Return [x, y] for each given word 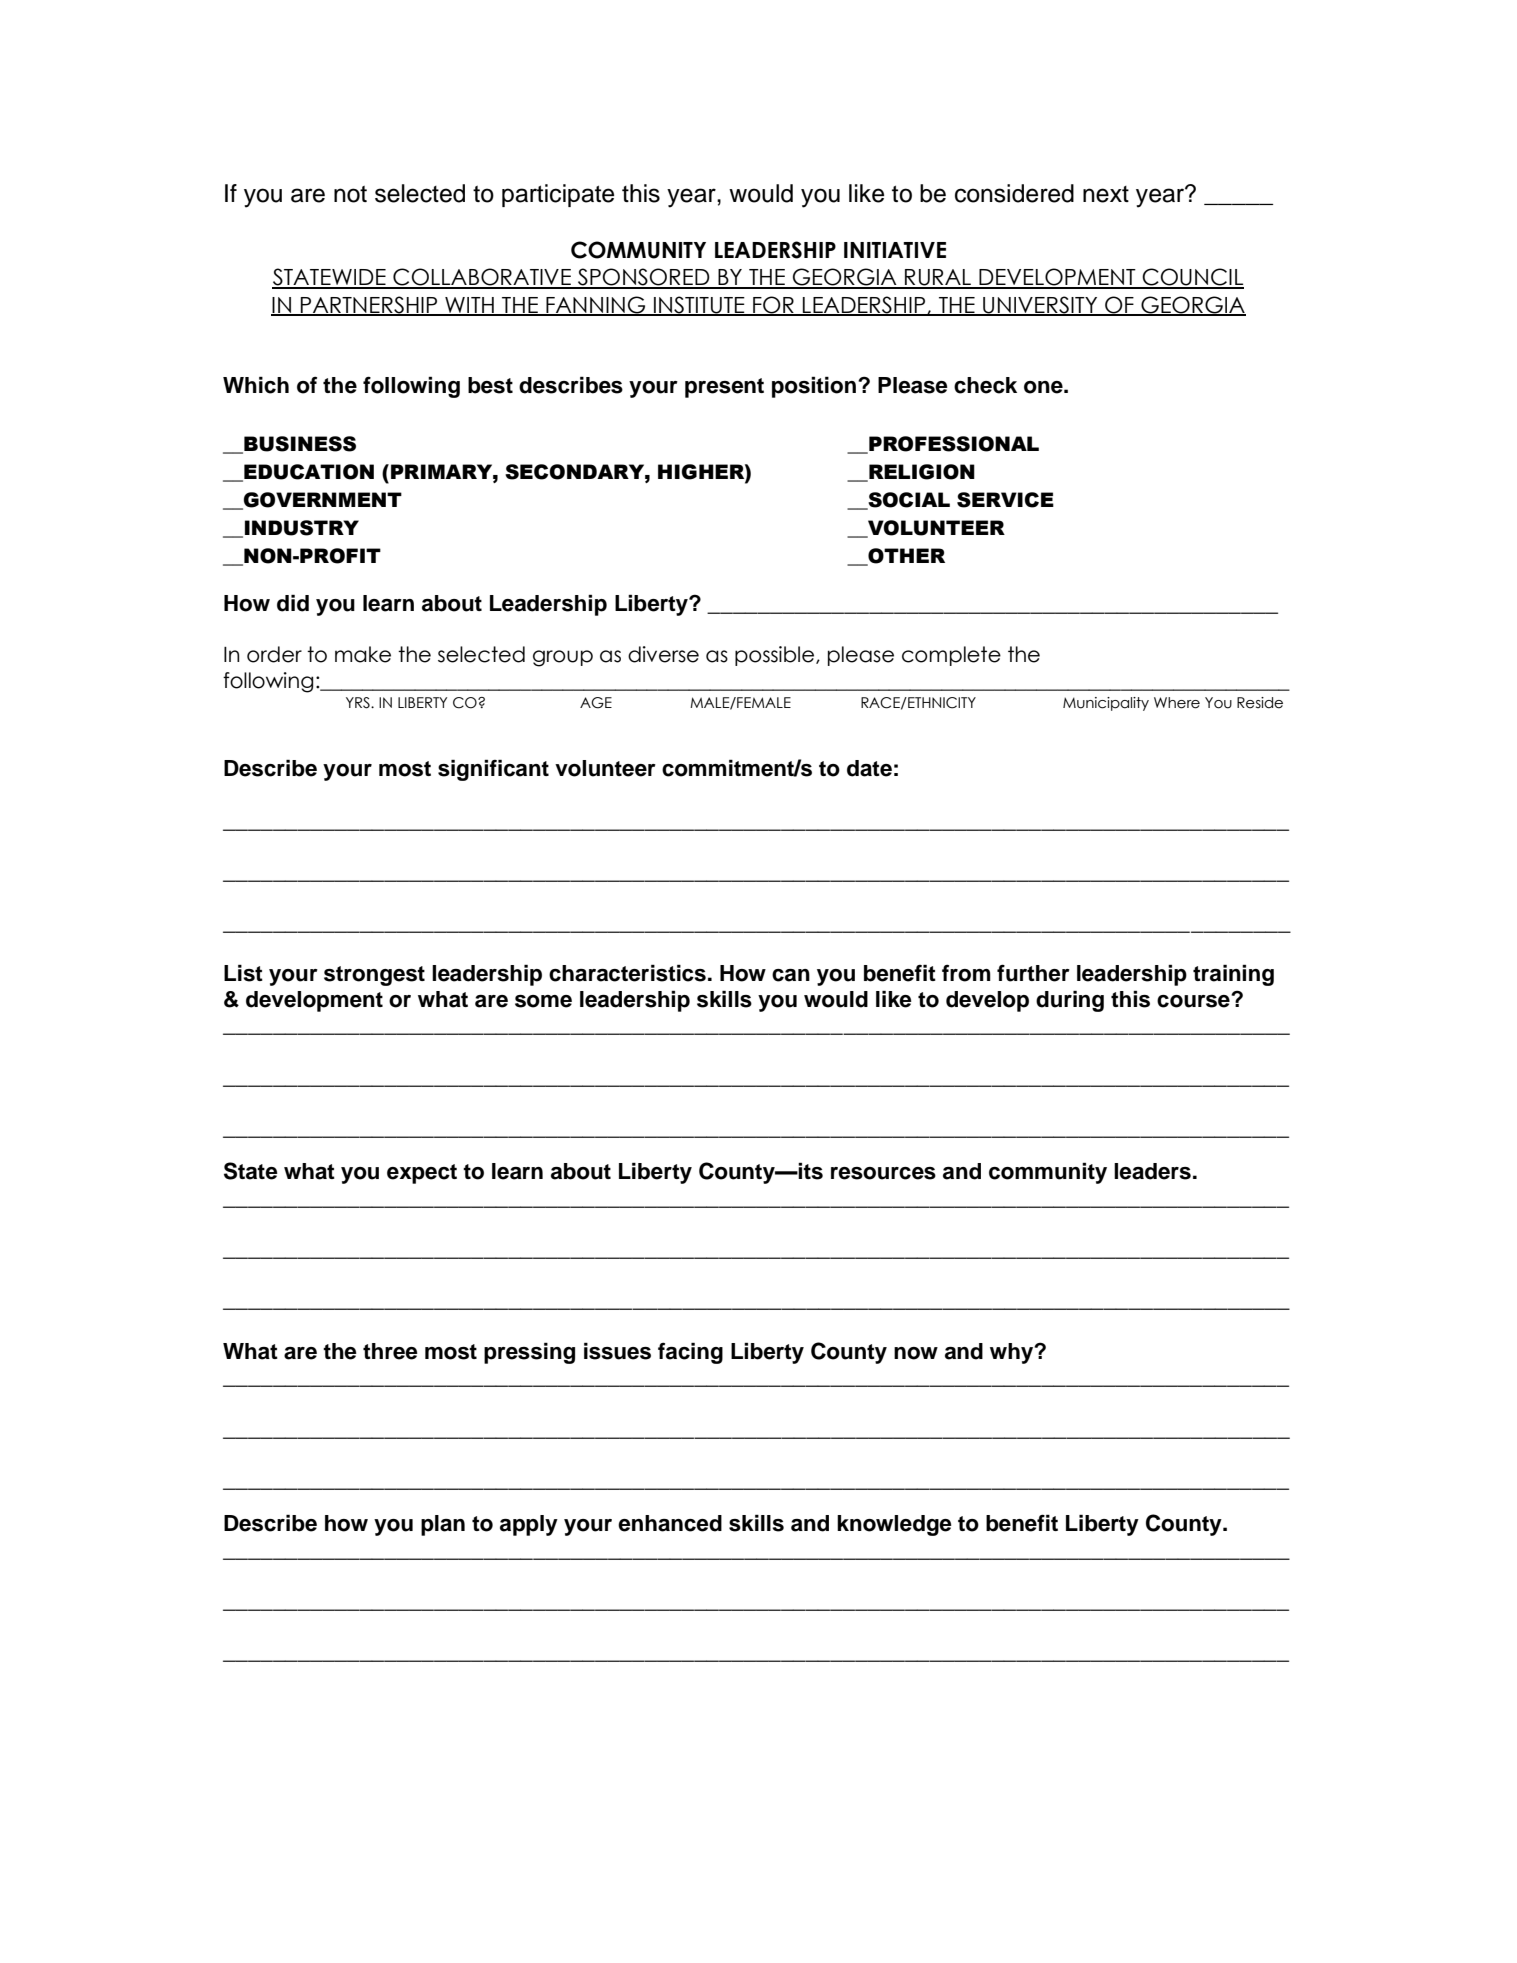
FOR [773, 305]
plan [443, 1525]
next [1106, 194]
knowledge [894, 1525]
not [350, 194]
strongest [374, 976]
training [1233, 975]
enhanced [670, 1523]
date [869, 768]
